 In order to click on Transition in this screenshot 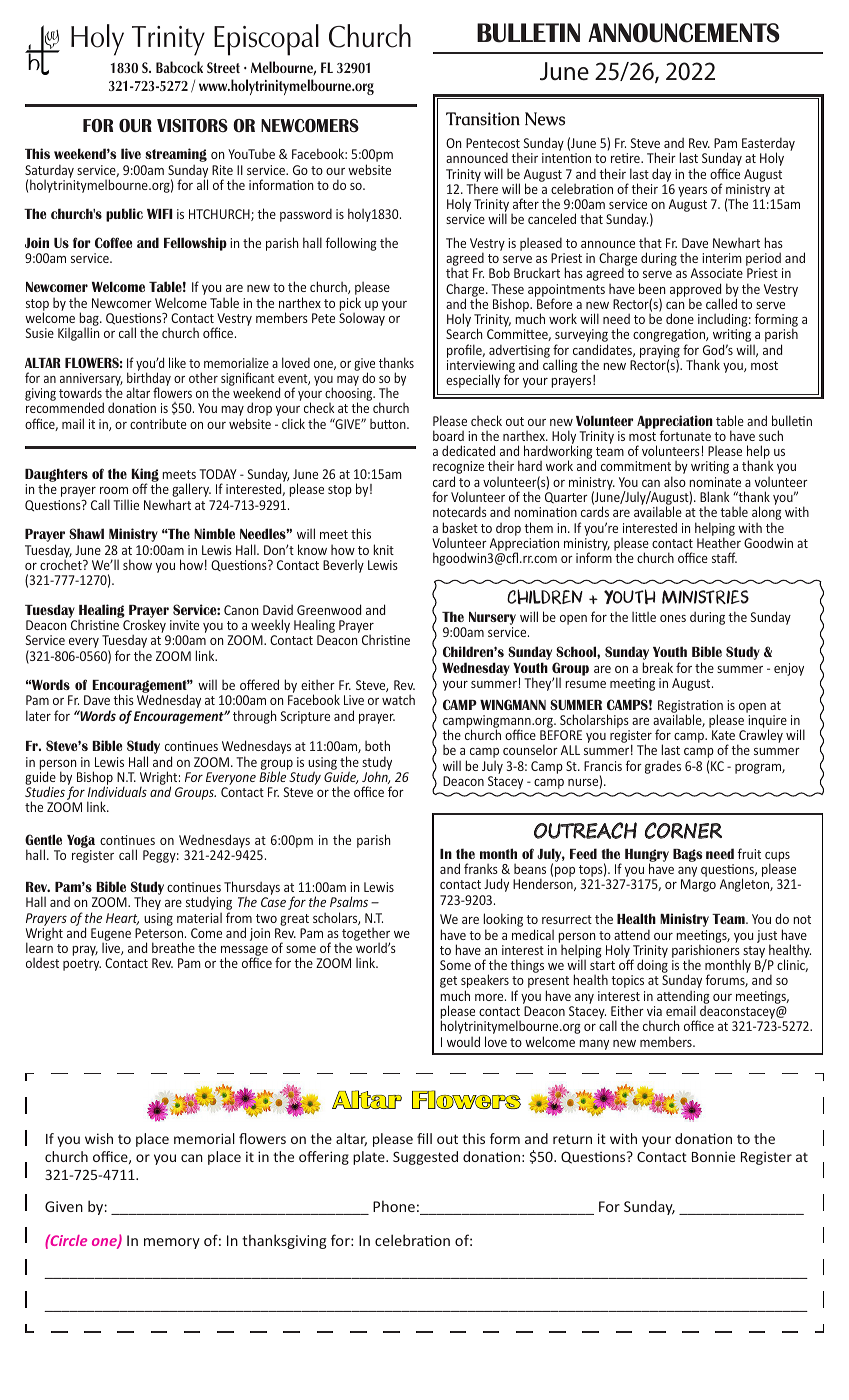, I will do `click(483, 119)`.
